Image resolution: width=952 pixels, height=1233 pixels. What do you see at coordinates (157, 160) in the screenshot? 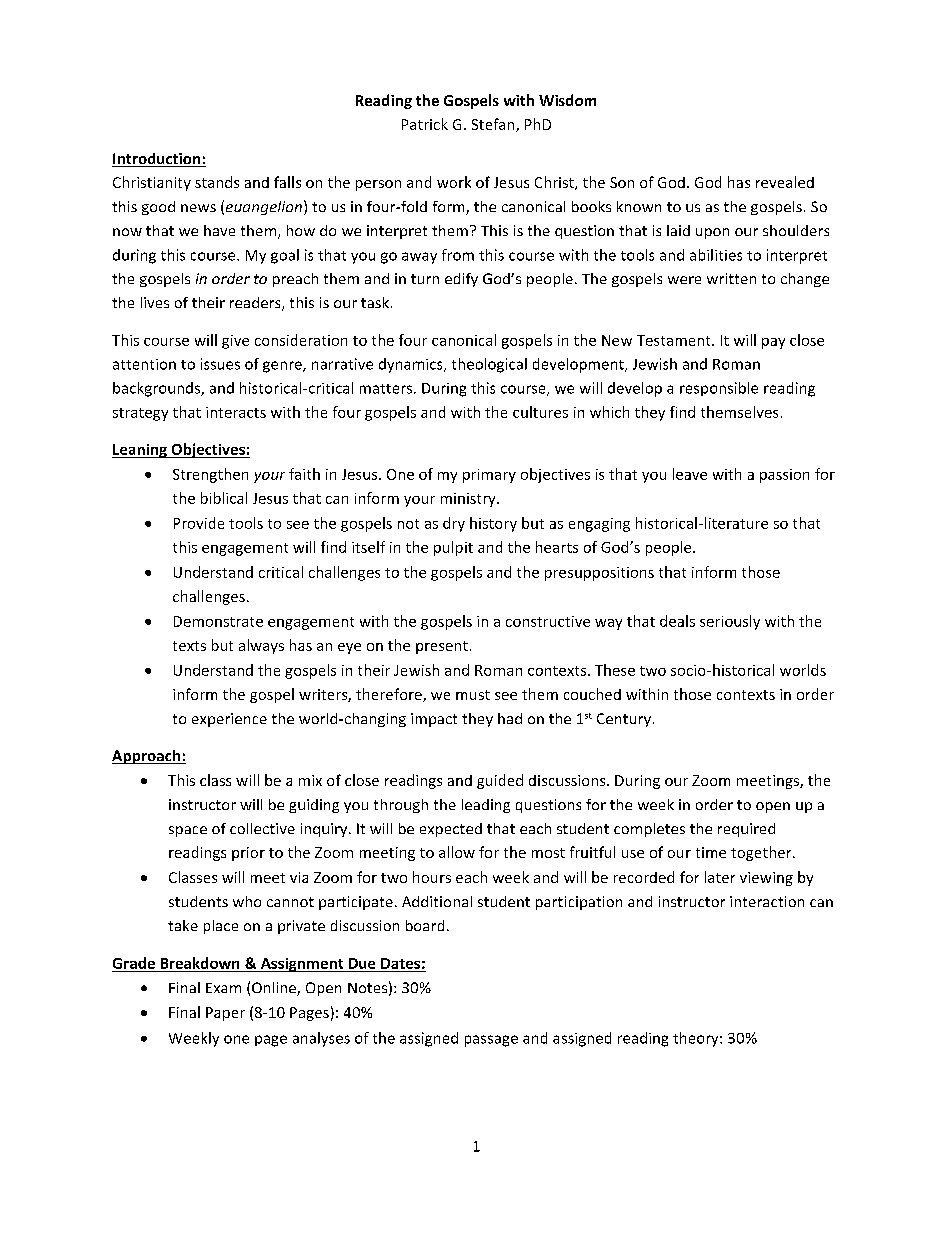
I see `Introduction` at bounding box center [157, 160].
